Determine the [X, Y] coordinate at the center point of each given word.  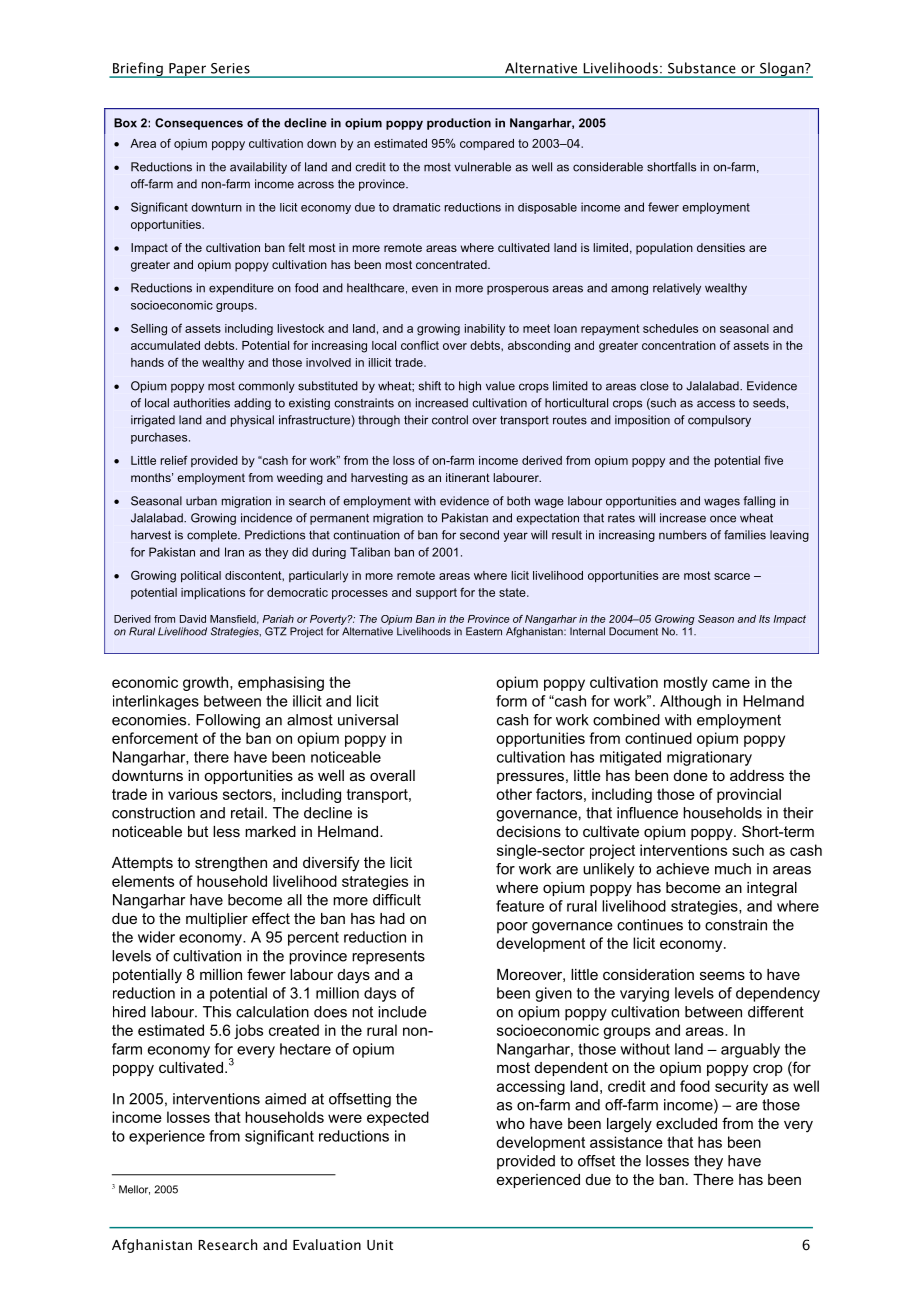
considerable [608, 167]
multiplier [217, 920]
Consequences [199, 124]
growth [207, 683]
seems [722, 975]
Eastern [484, 631]
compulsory [719, 421]
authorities [201, 403]
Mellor [134, 1190]
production [459, 124]
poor [512, 928]
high [470, 387]
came [731, 683]
